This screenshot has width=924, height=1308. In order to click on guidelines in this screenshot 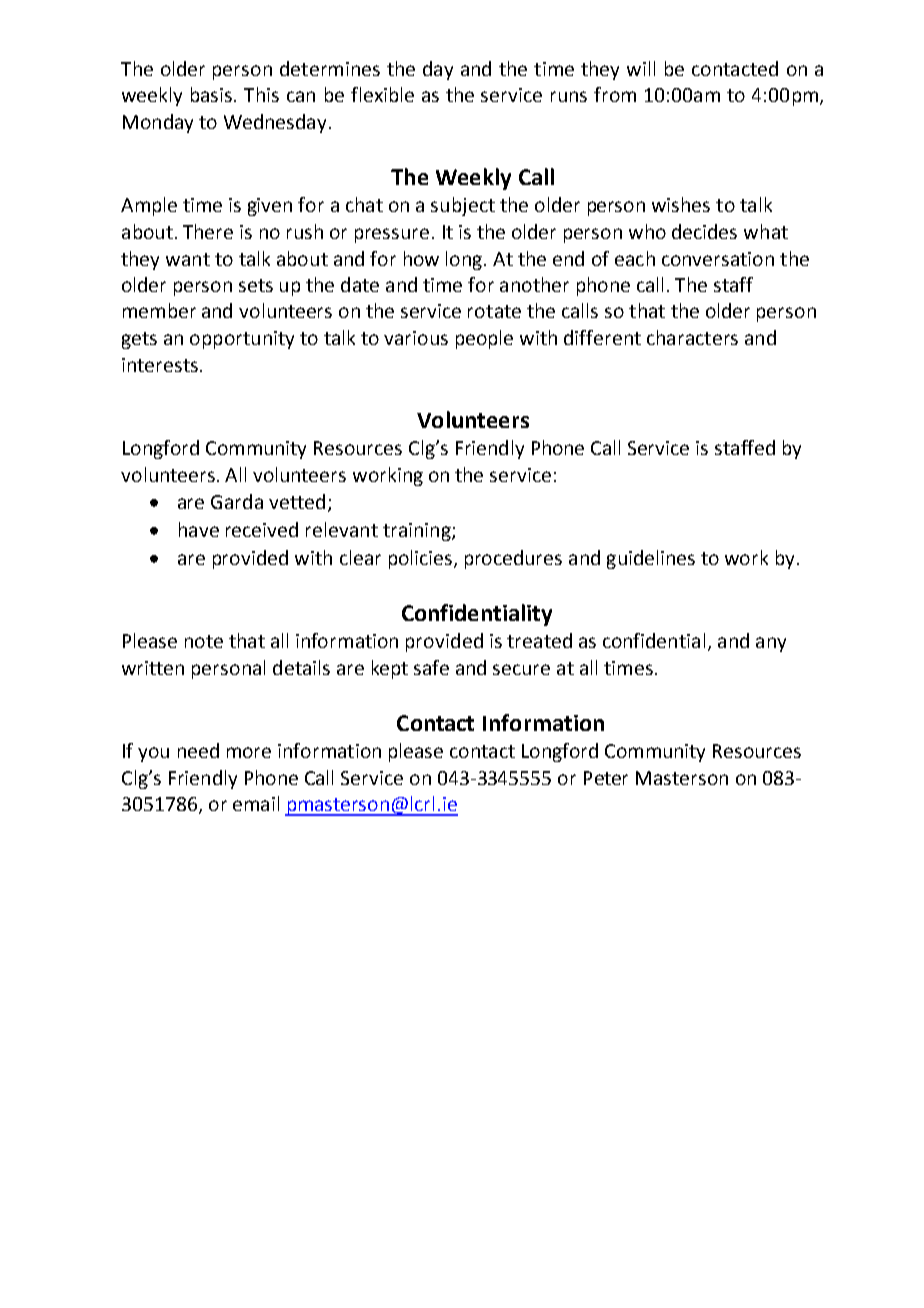, I will do `click(651, 559)`.
